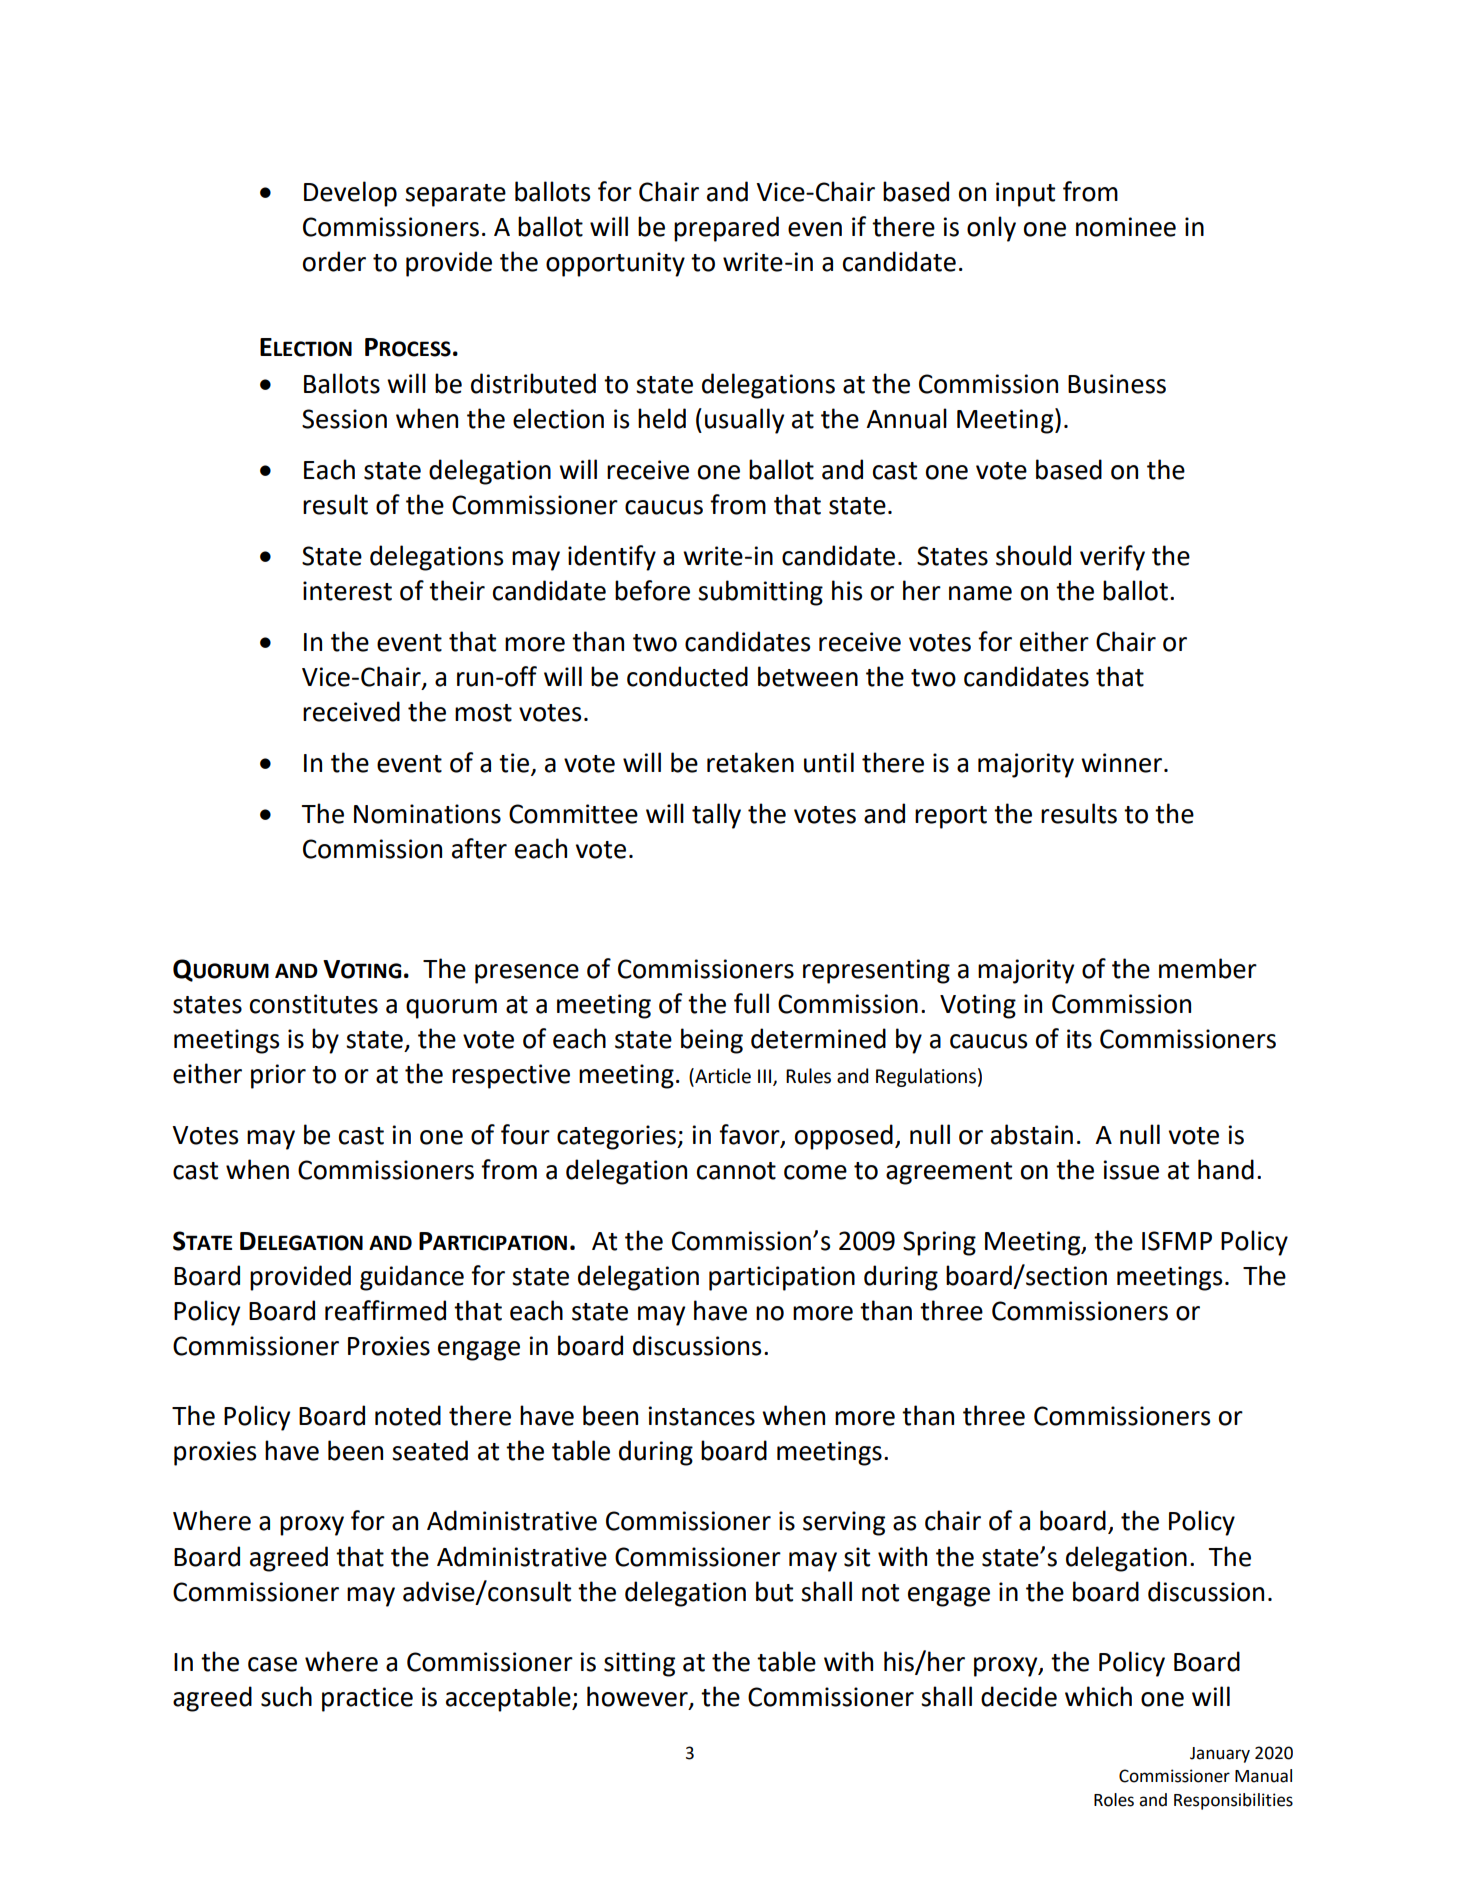  I want to click on full, so click(751, 1003).
